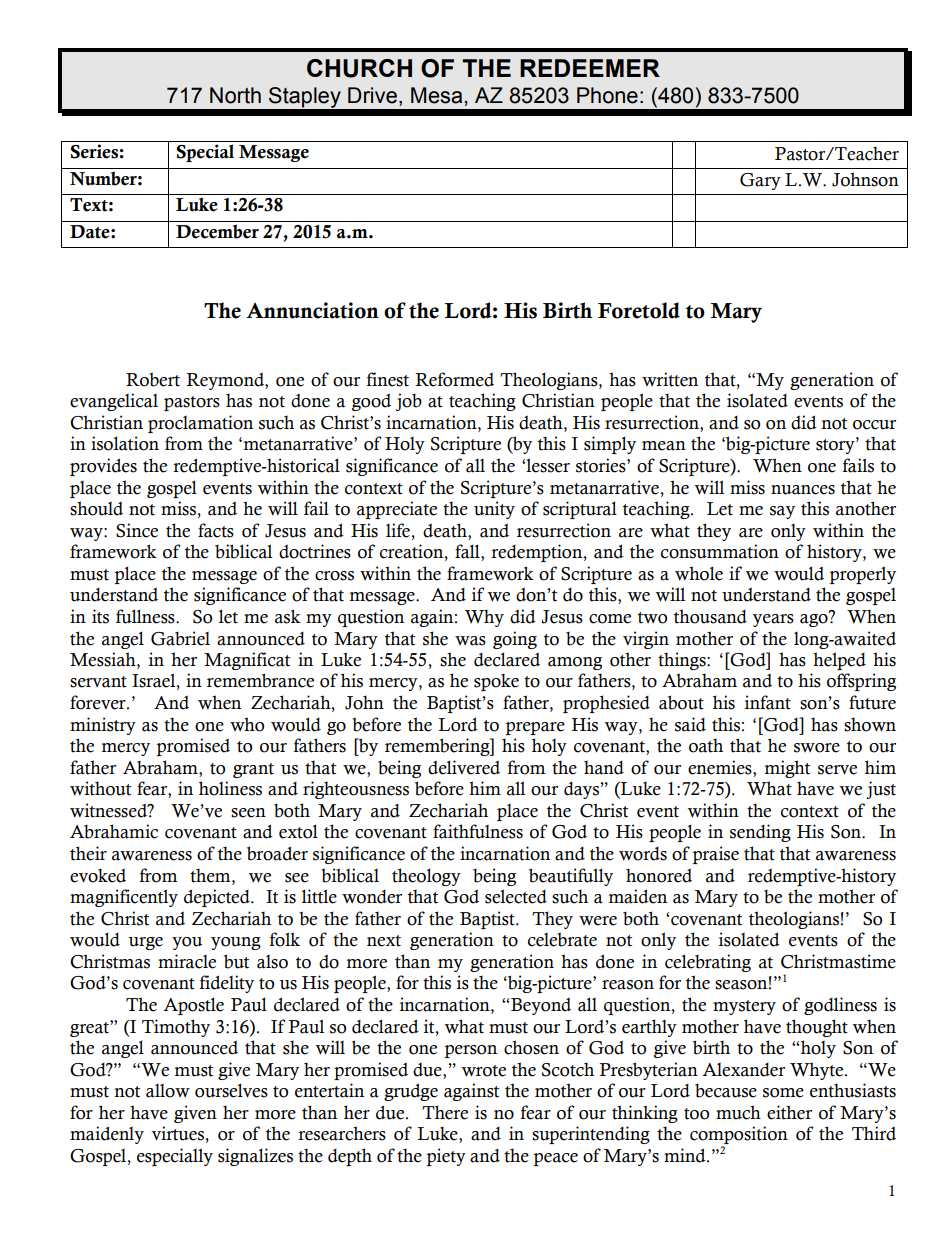  What do you see at coordinates (773, 620) in the document?
I see `years` at bounding box center [773, 620].
